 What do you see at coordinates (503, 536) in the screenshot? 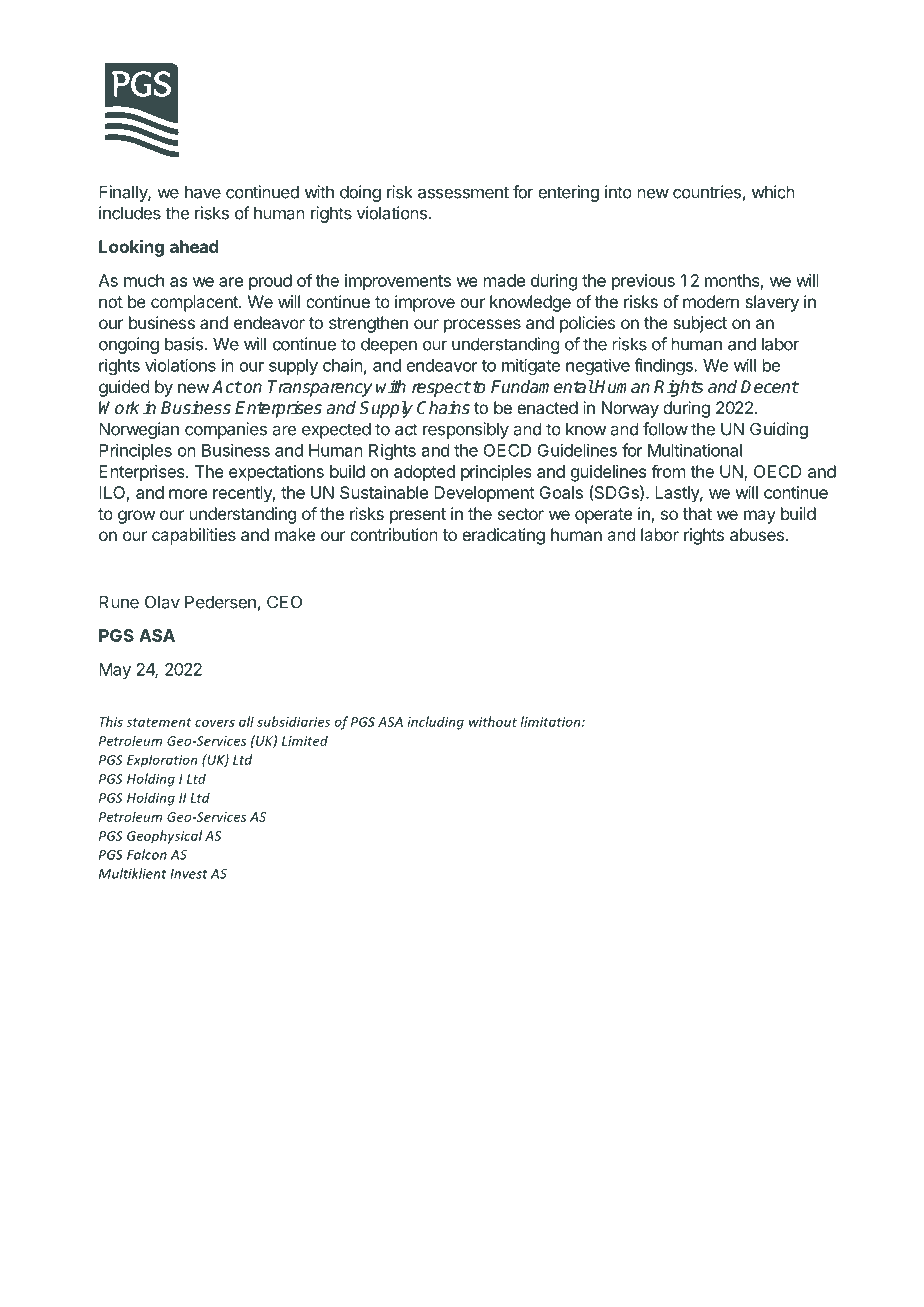
I see `eradicating` at bounding box center [503, 536].
